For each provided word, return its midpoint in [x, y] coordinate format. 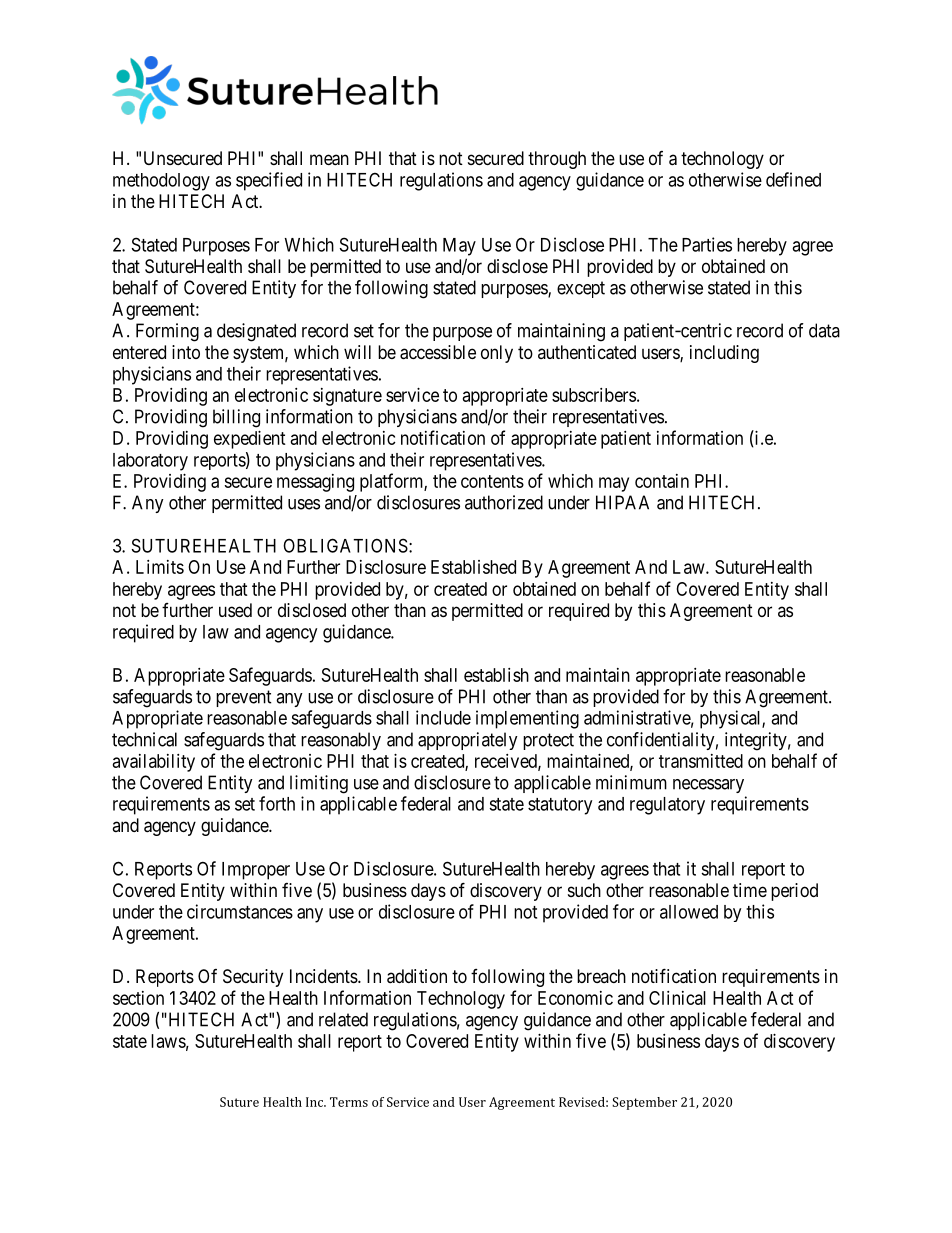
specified [269, 181]
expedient [250, 440]
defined [793, 179]
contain [662, 481]
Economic [575, 998]
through [557, 160]
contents [492, 481]
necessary [708, 786]
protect [548, 741]
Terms [349, 1102]
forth [277, 803]
